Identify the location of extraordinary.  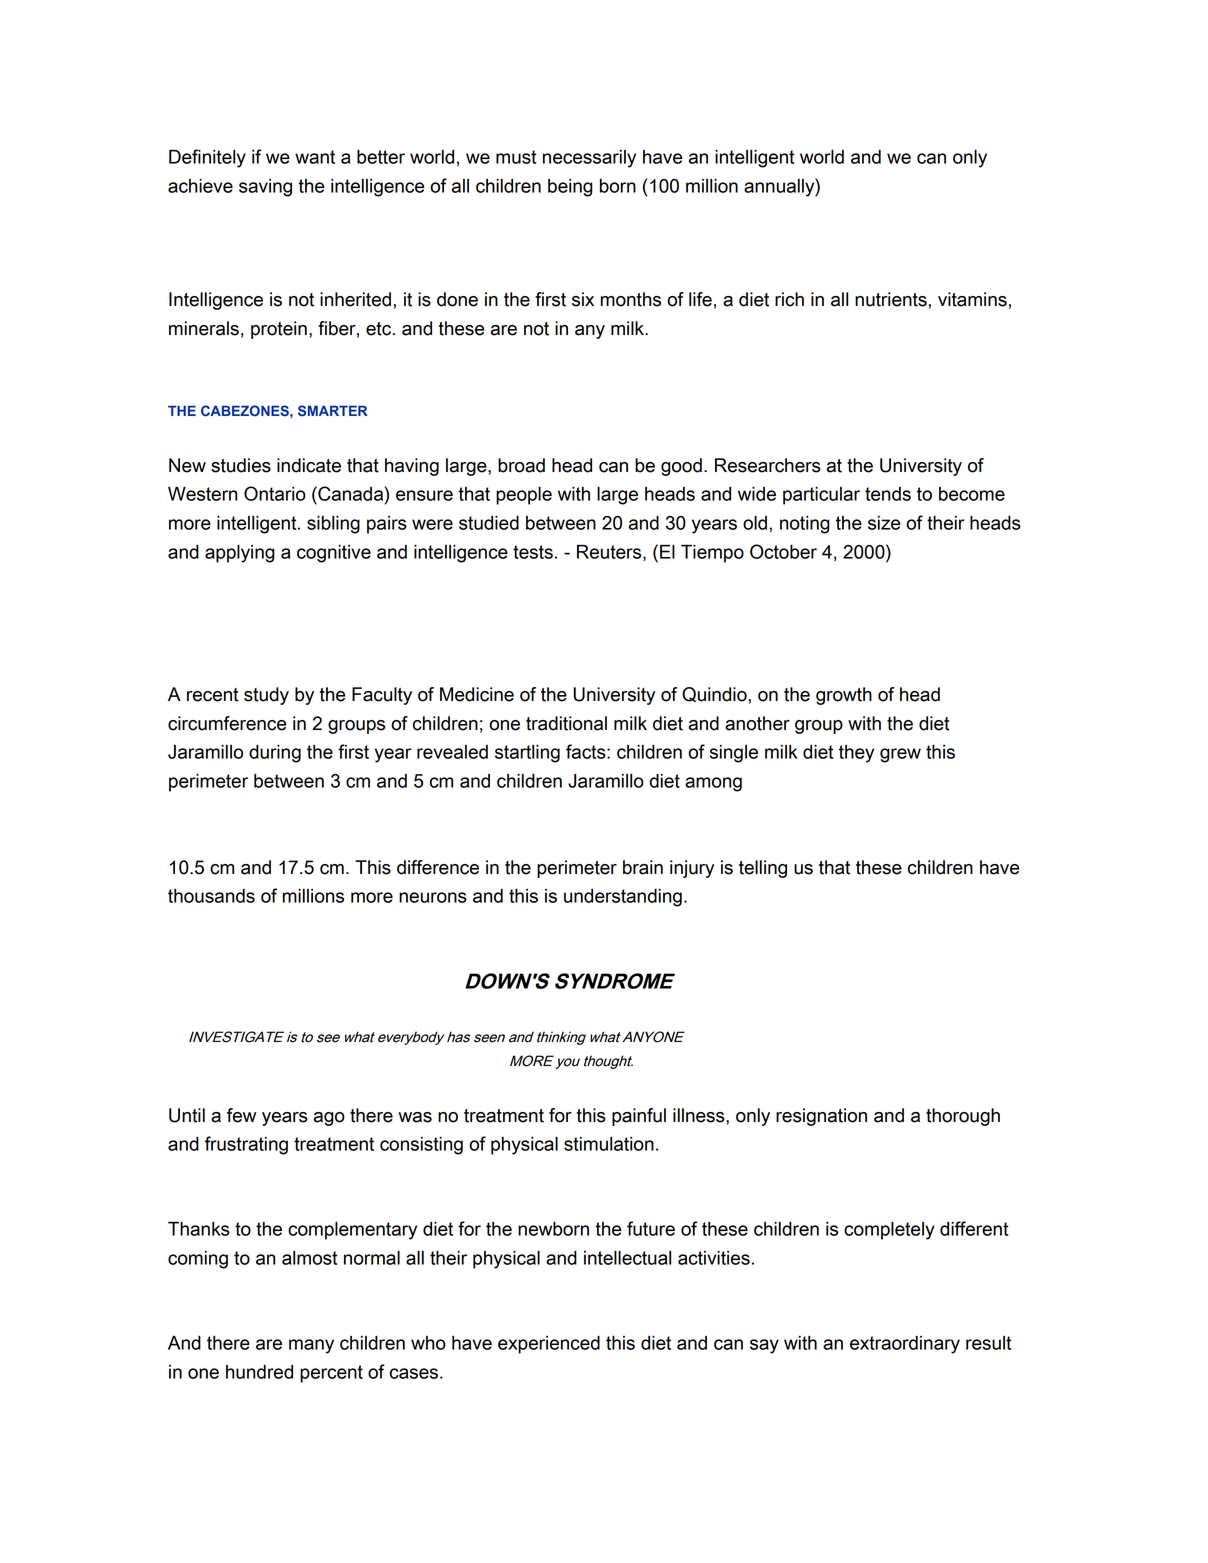
(905, 1345).
